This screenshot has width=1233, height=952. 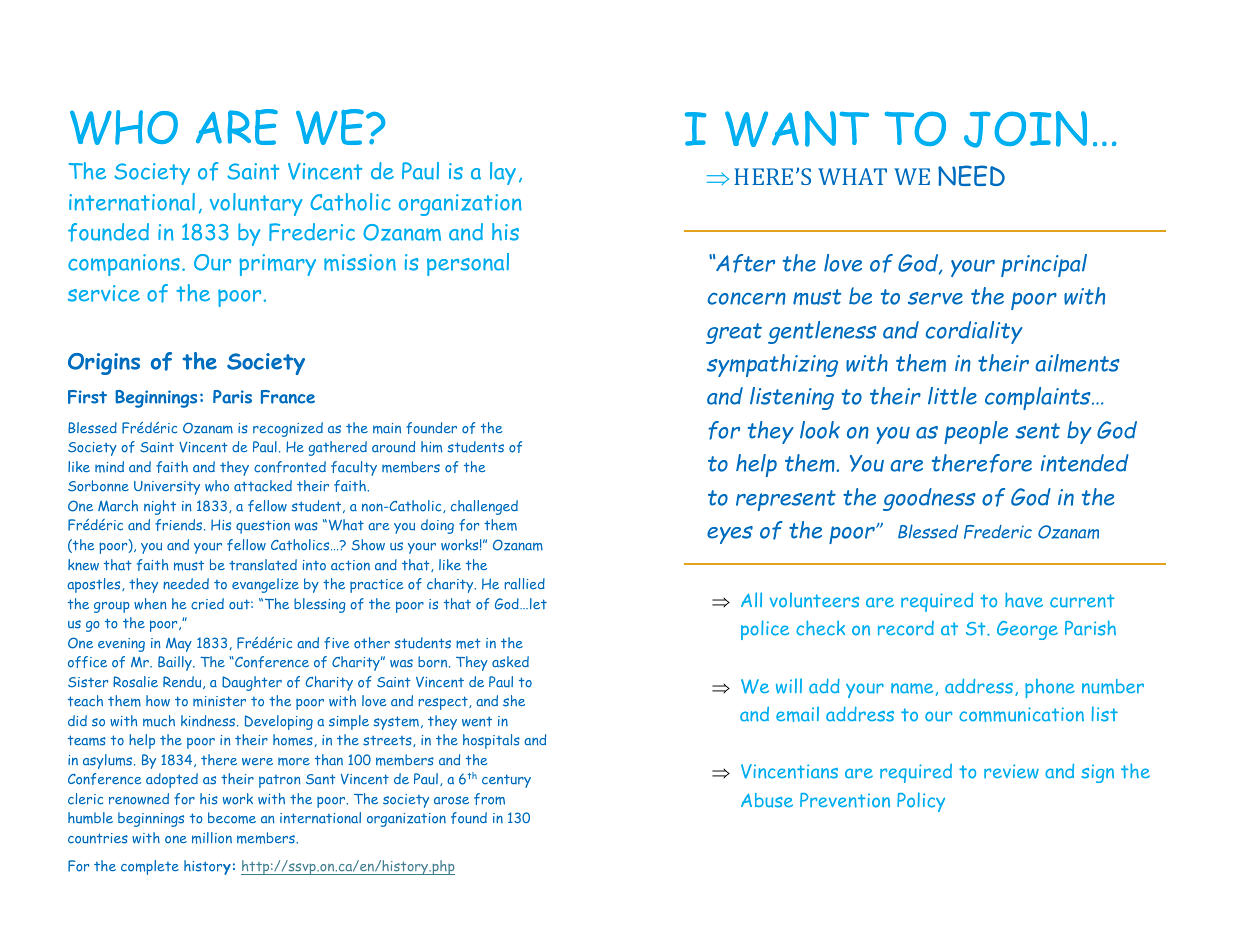 I want to click on challenged, so click(x=484, y=507).
